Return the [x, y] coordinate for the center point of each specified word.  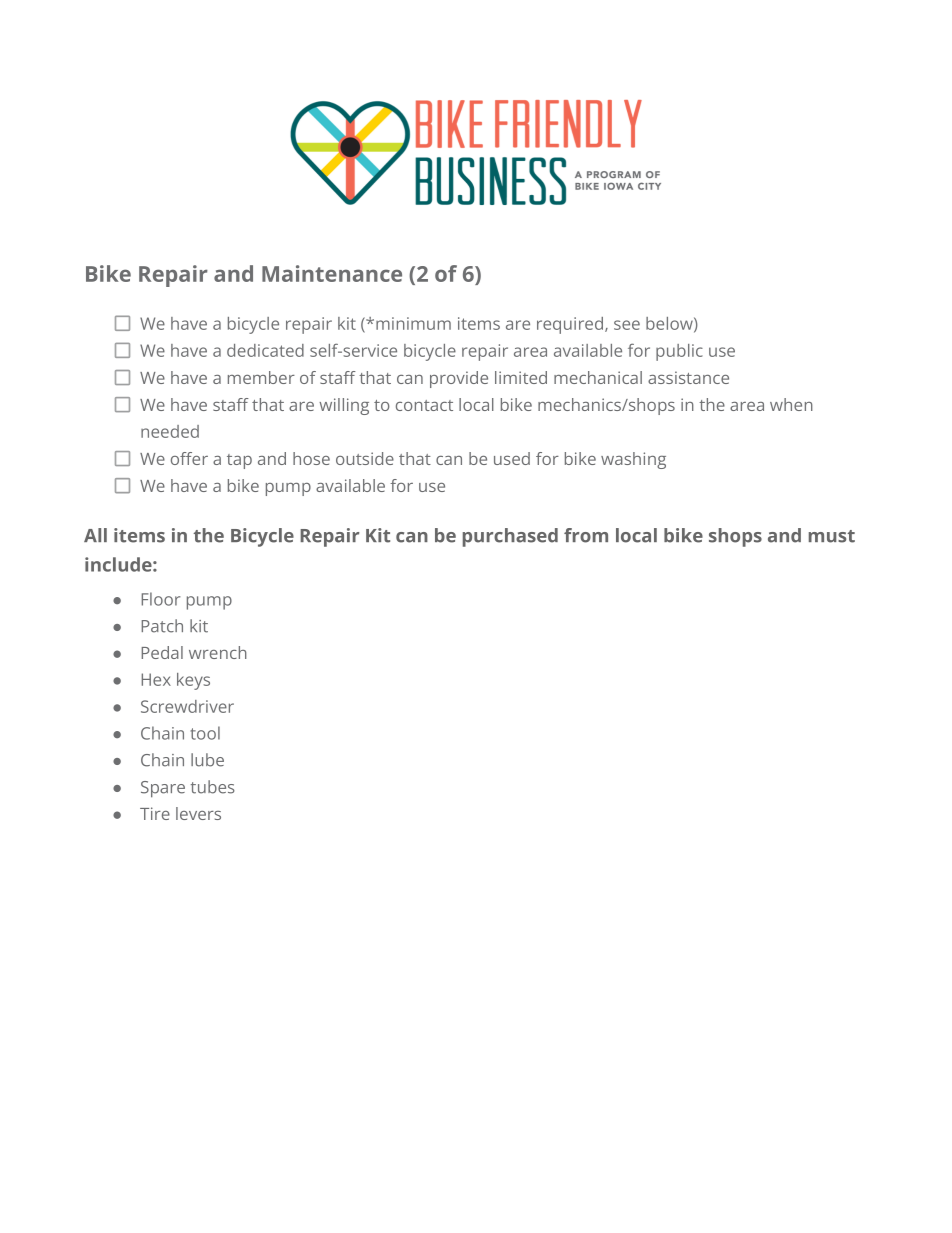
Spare [163, 789]
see [627, 325]
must [832, 536]
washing [633, 460]
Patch [162, 626]
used [512, 458]
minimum [413, 323]
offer [189, 458]
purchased [510, 537]
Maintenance [332, 273]
